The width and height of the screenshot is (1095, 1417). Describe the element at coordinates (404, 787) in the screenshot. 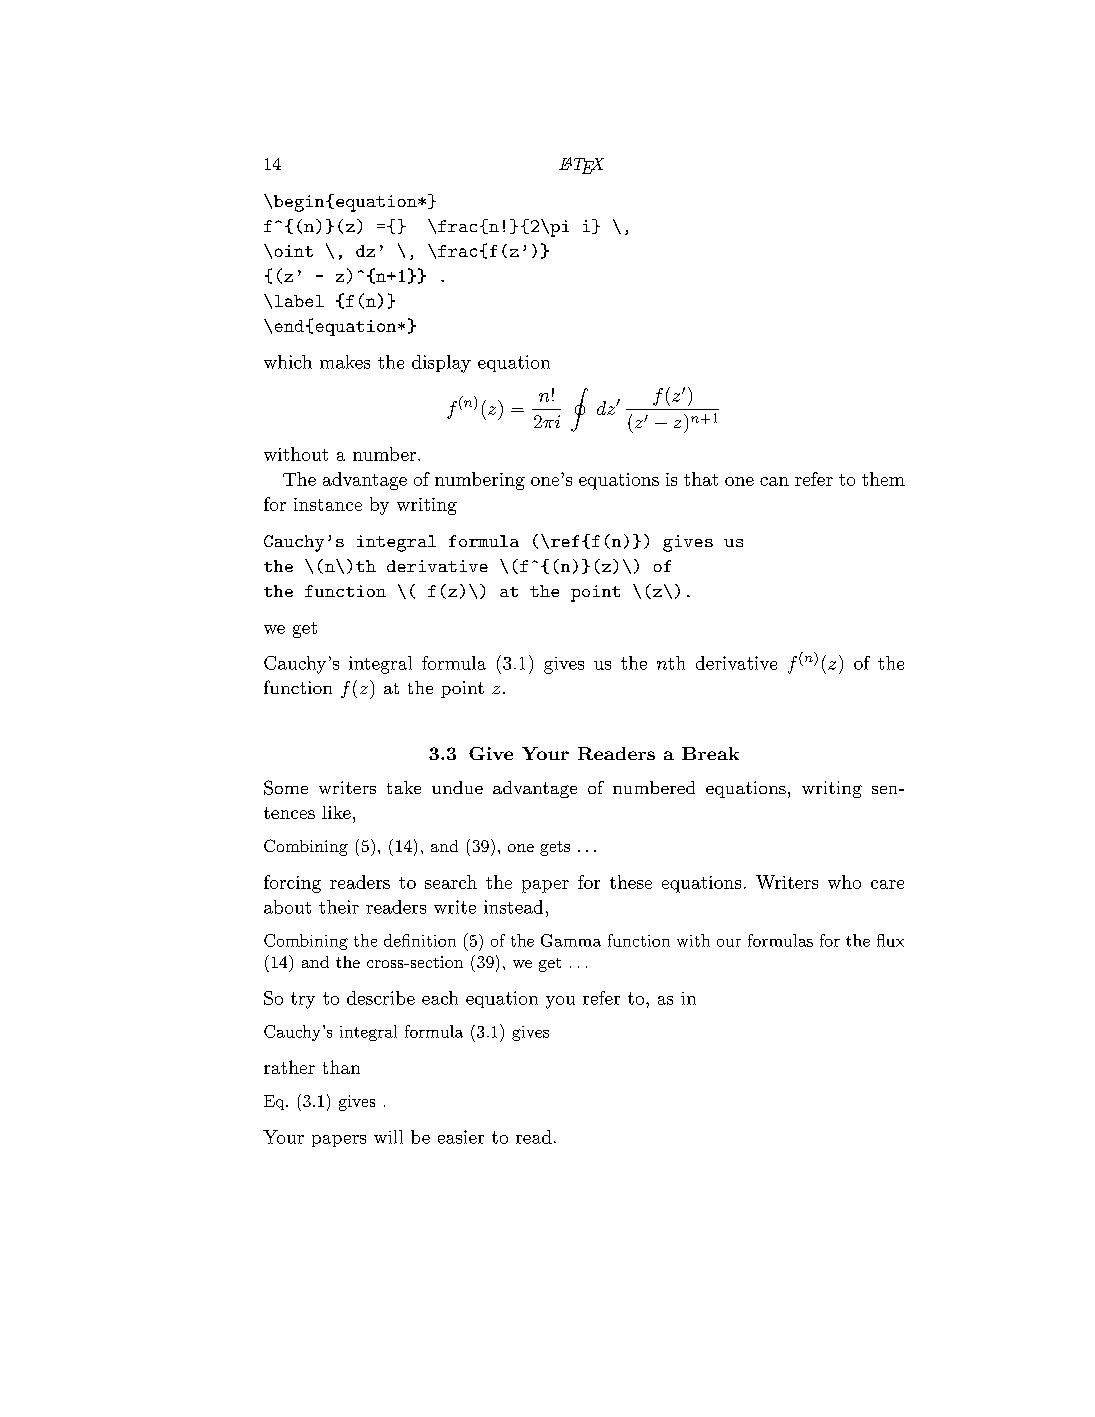

I see `take` at that location.
